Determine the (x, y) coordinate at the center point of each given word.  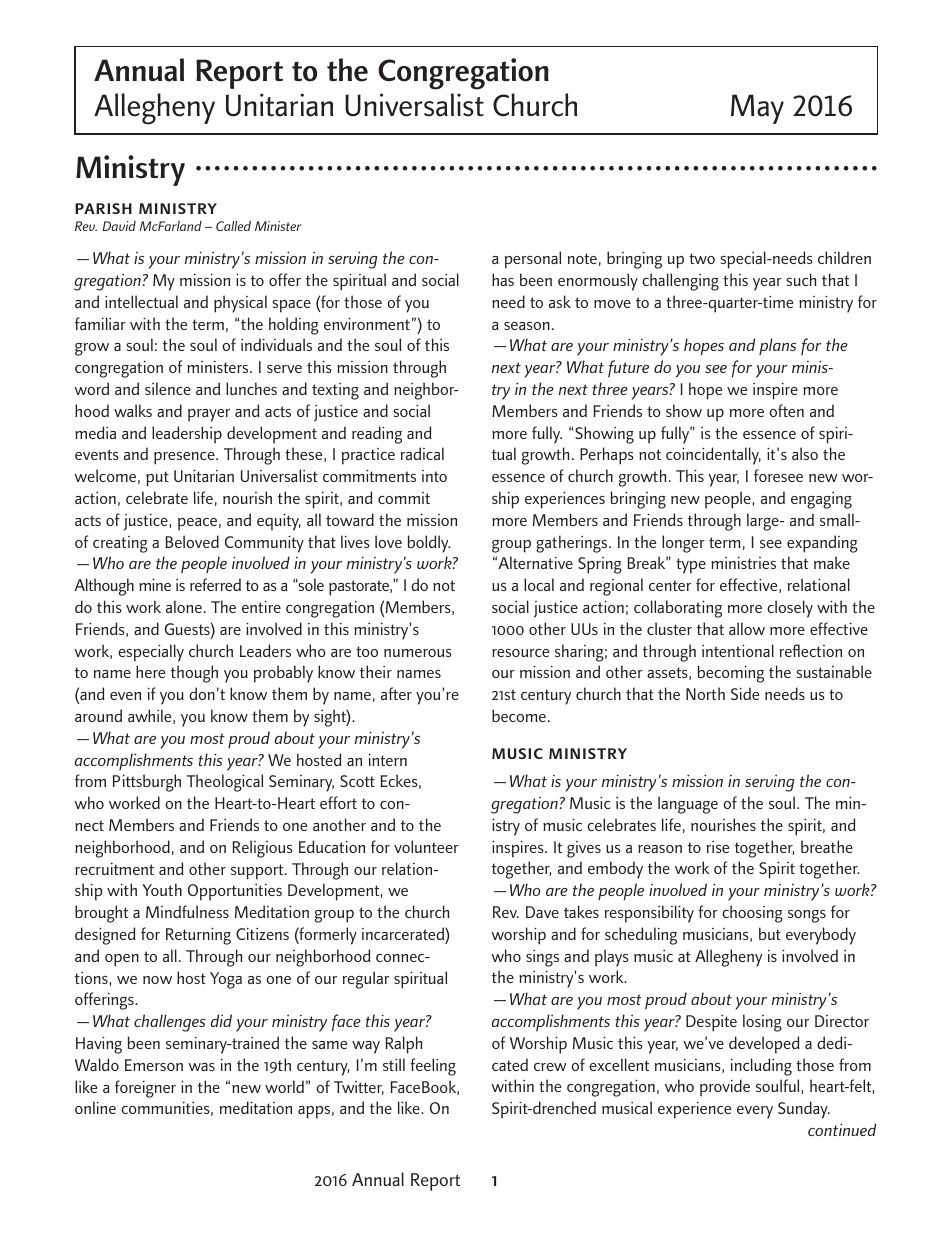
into (434, 476)
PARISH (103, 208)
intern (388, 760)
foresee (778, 475)
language (688, 805)
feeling (433, 1067)
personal (533, 259)
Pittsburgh (147, 783)
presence (185, 458)
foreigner (145, 1089)
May (757, 109)
